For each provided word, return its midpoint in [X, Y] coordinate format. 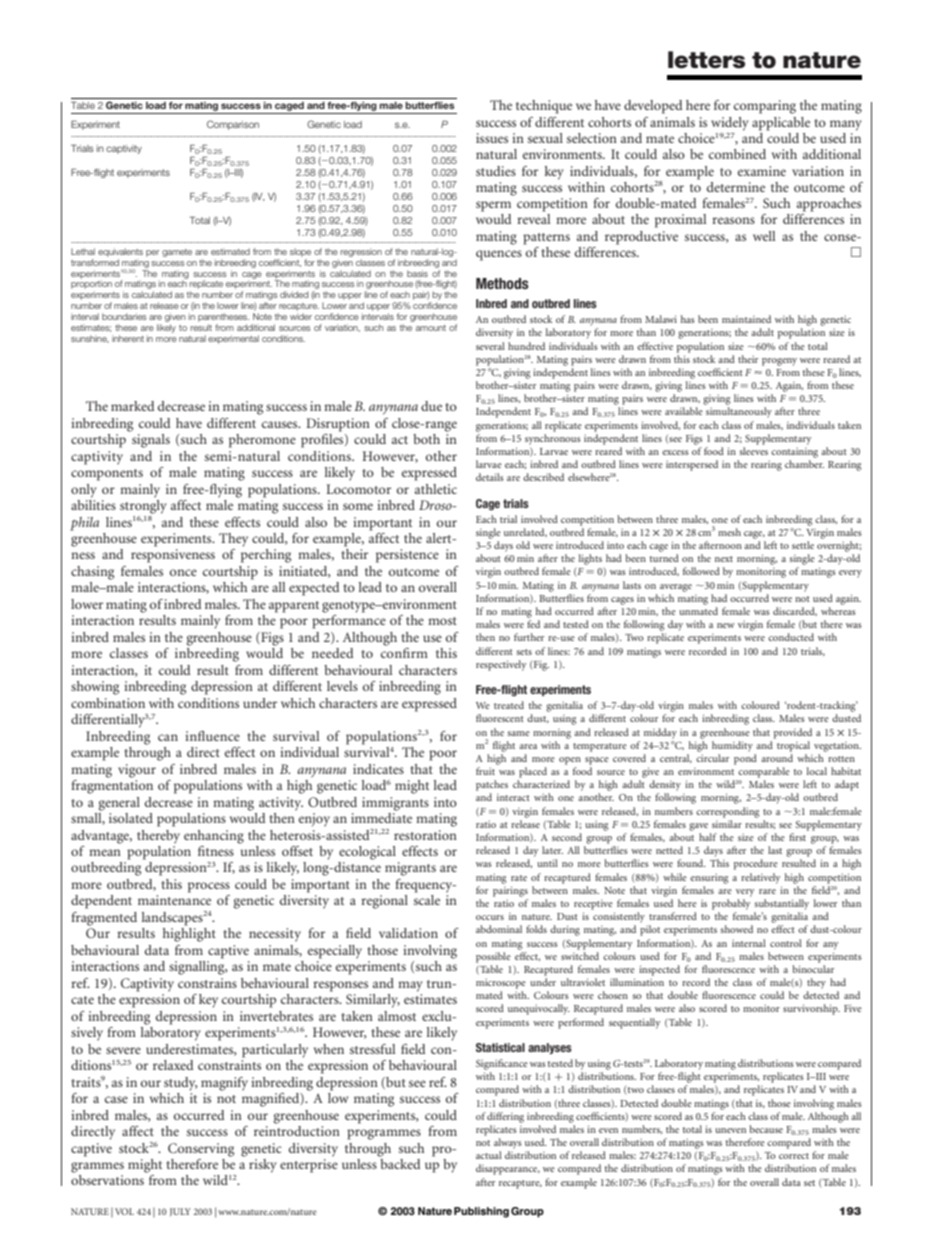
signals [151, 441]
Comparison [233, 125]
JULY [180, 1212]
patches [492, 785]
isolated [131, 818]
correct [794, 1156]
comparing [765, 107]
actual [489, 1155]
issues [492, 138]
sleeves [753, 451]
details [490, 477]
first [797, 837]
